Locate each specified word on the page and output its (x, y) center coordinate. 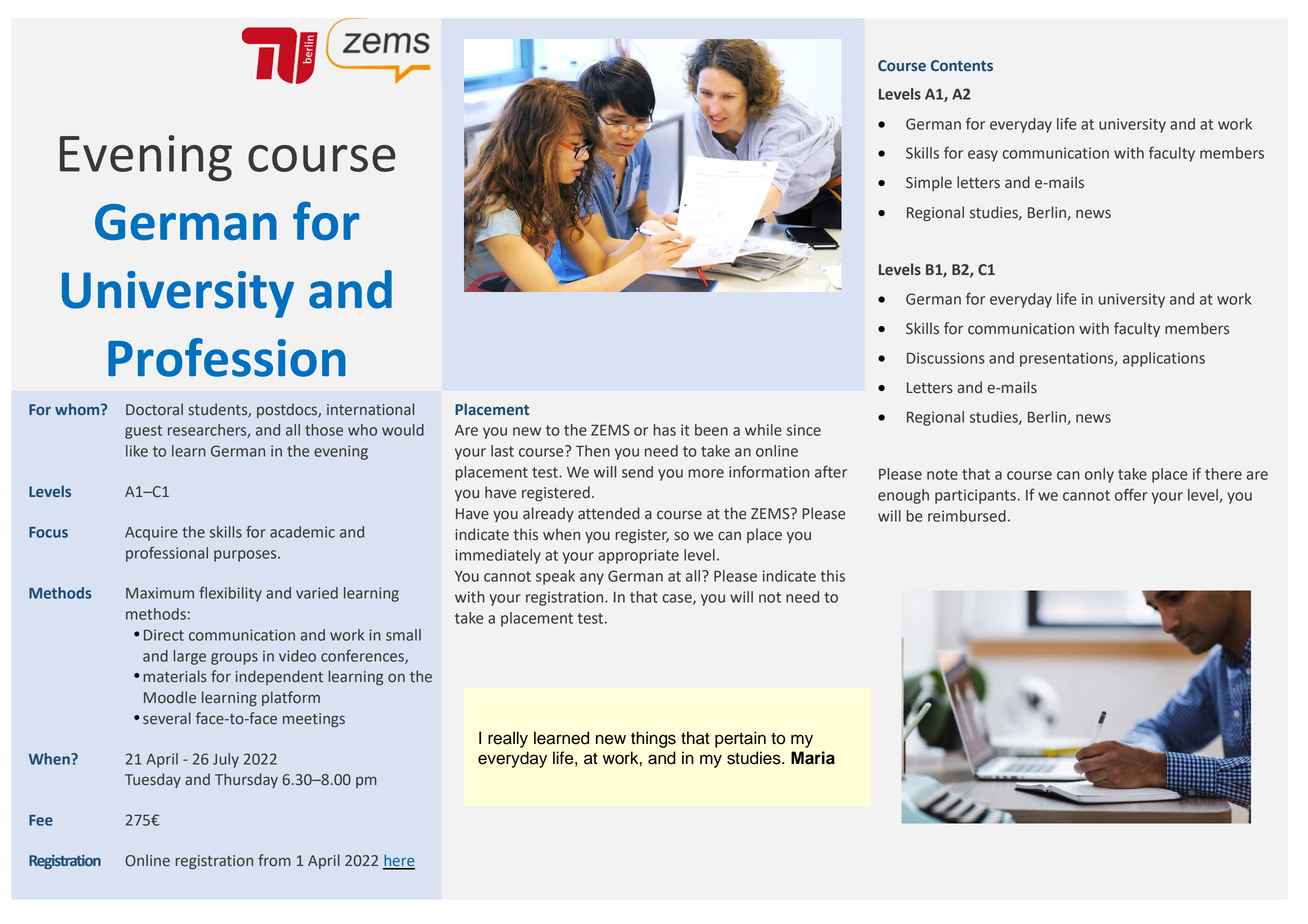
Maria (813, 758)
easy (983, 156)
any (592, 579)
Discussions (946, 358)
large (189, 657)
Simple (929, 183)
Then (593, 451)
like (137, 451)
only (1099, 475)
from (274, 860)
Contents (962, 66)
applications (1164, 359)
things (653, 739)
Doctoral (154, 409)
